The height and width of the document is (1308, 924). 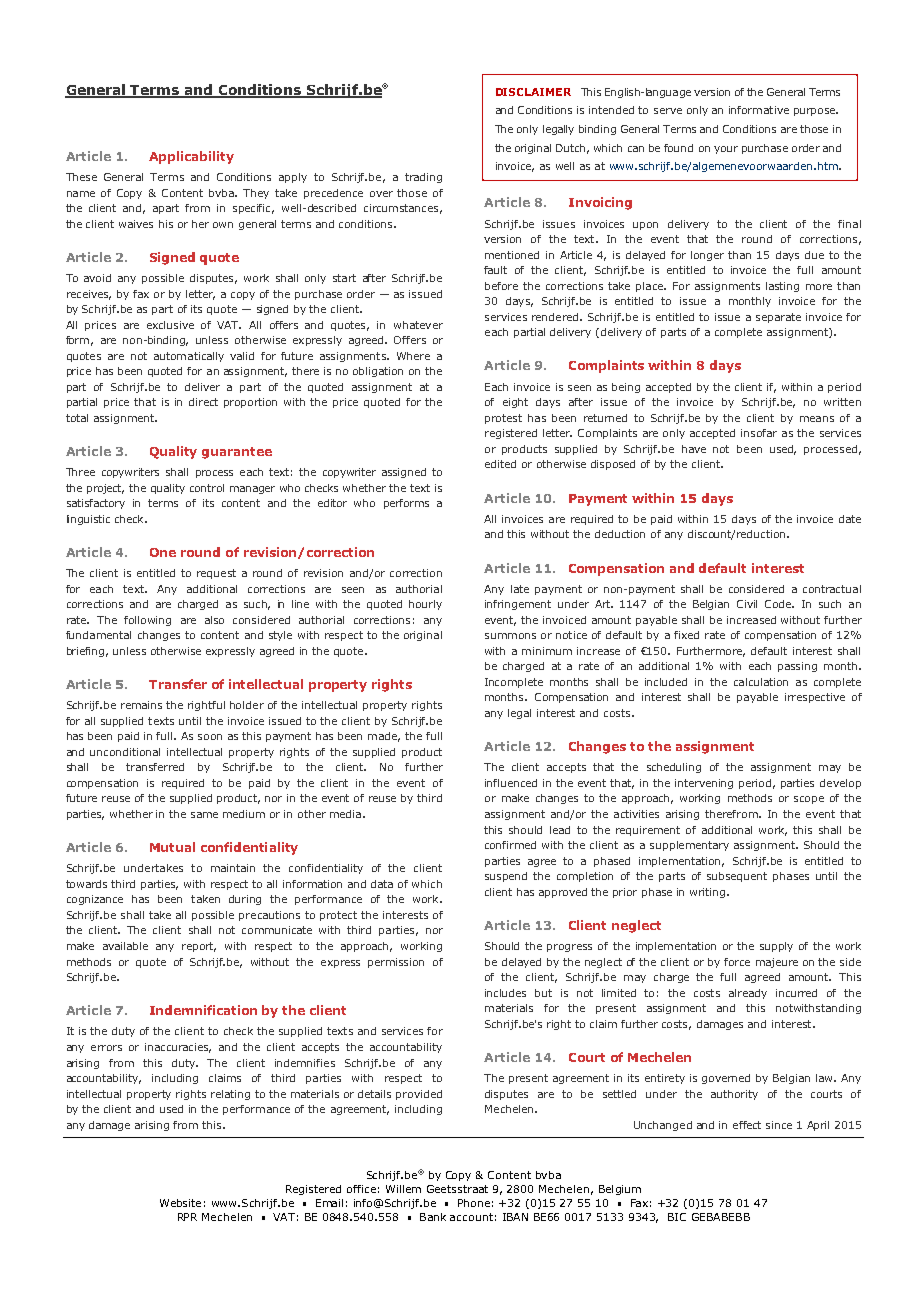 I want to click on your, so click(x=726, y=150).
